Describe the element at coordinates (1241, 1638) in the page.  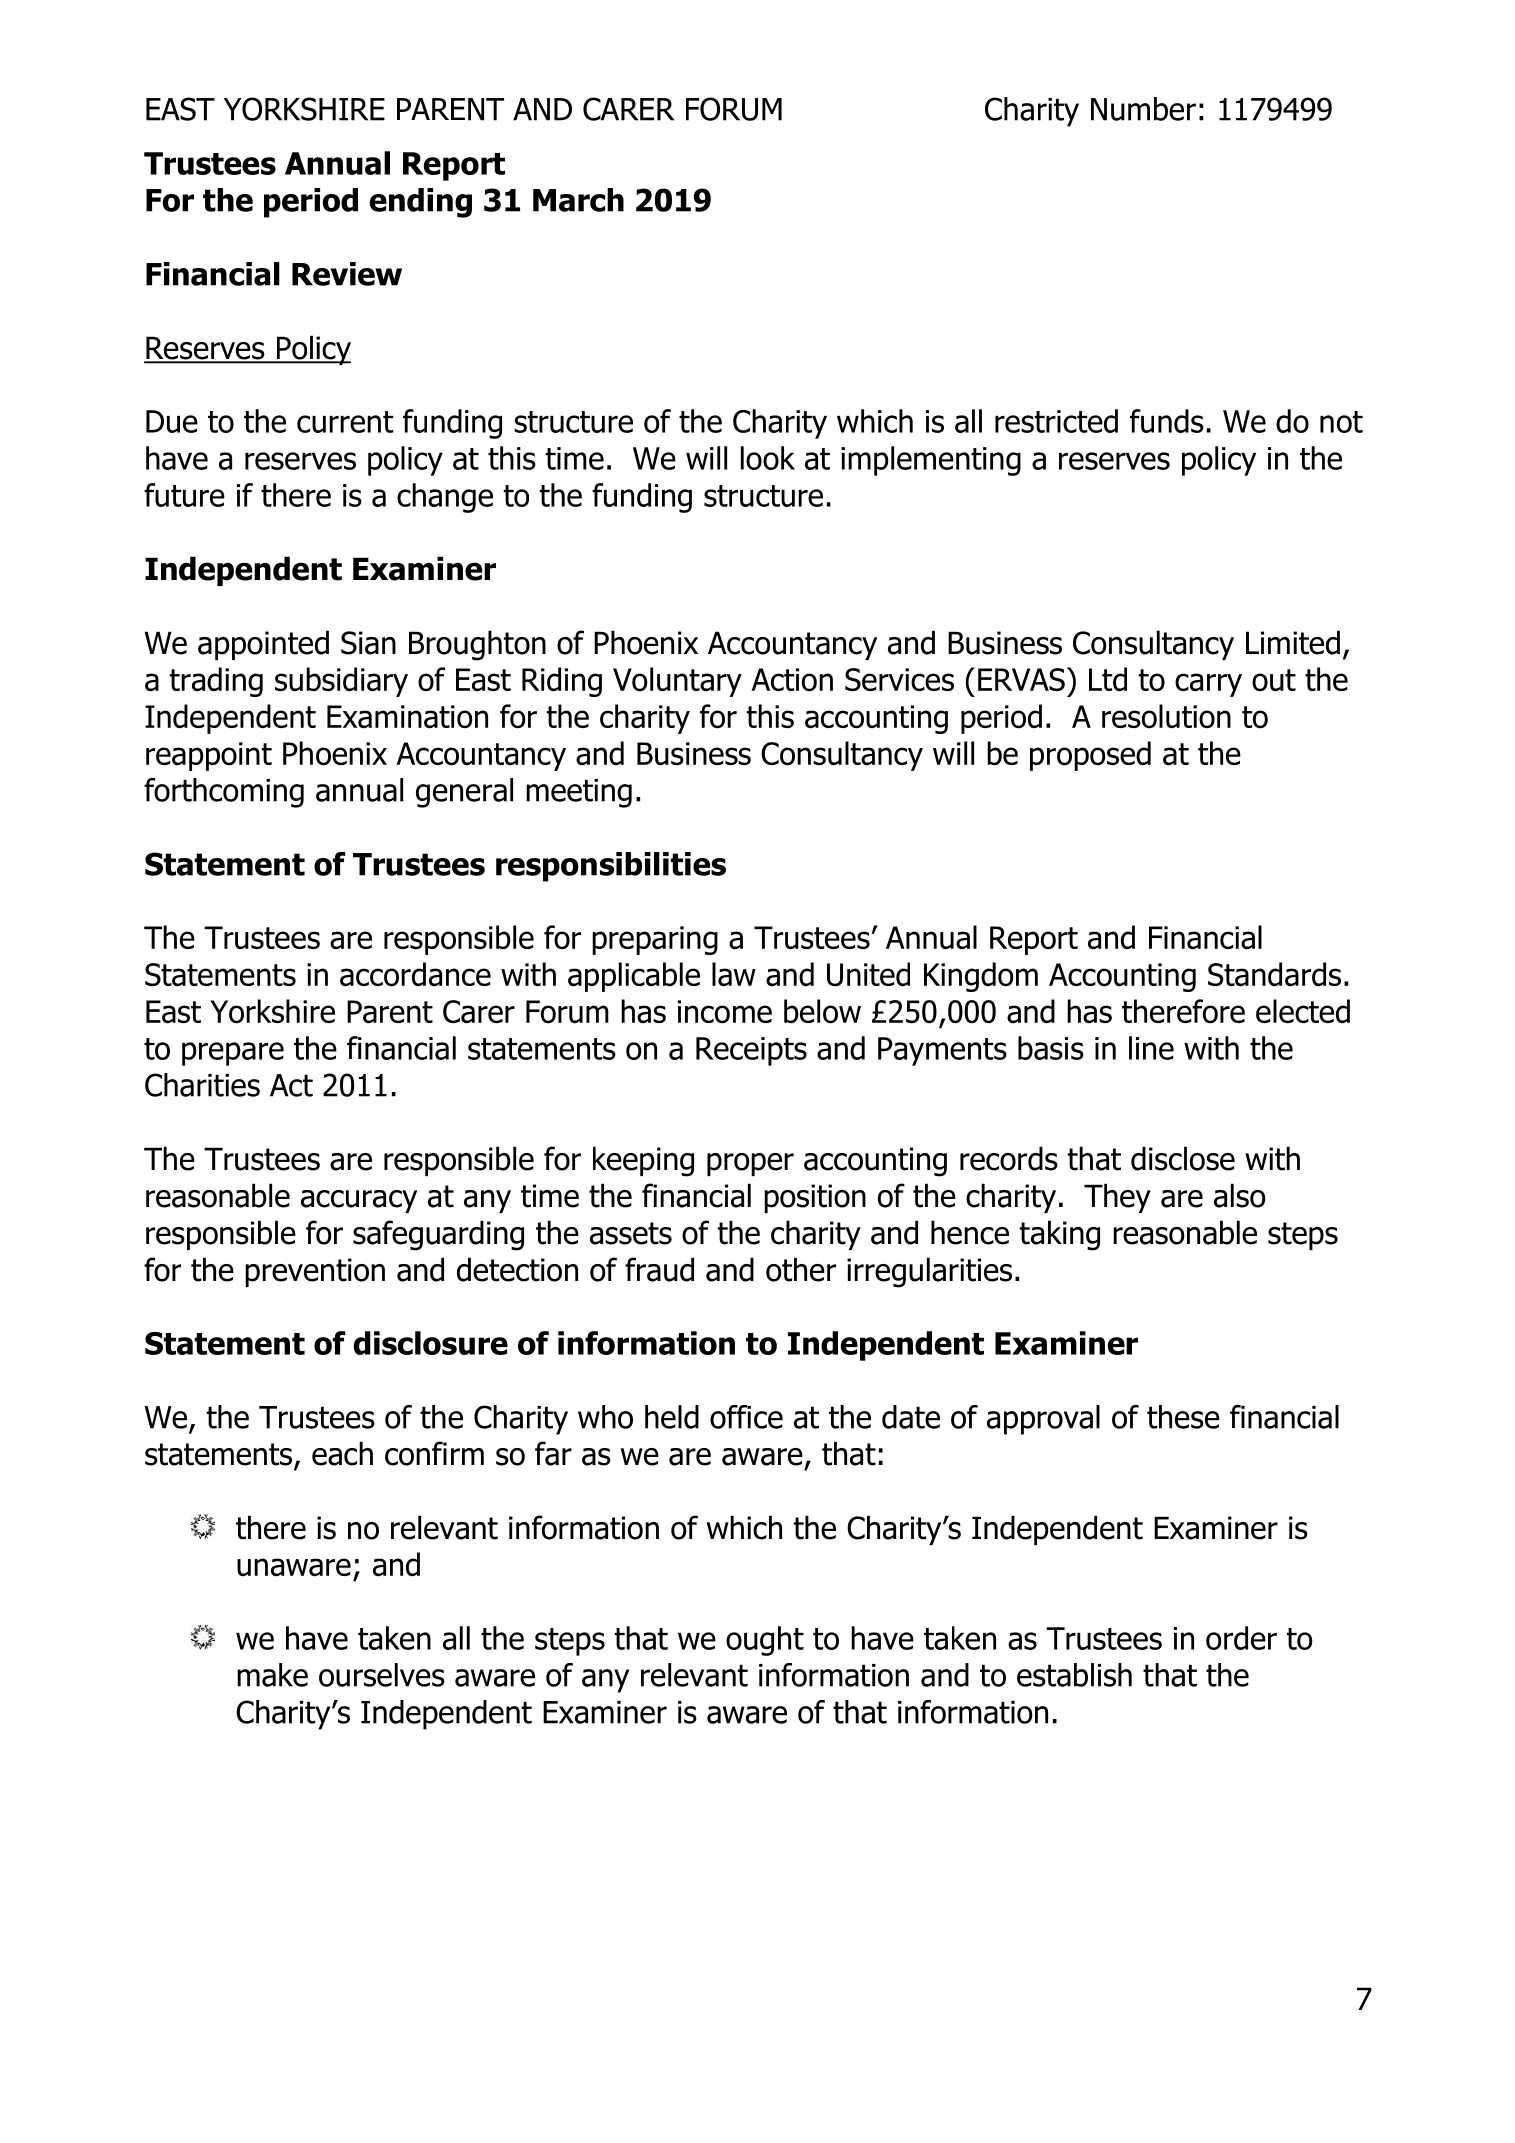
I see `order` at that location.
